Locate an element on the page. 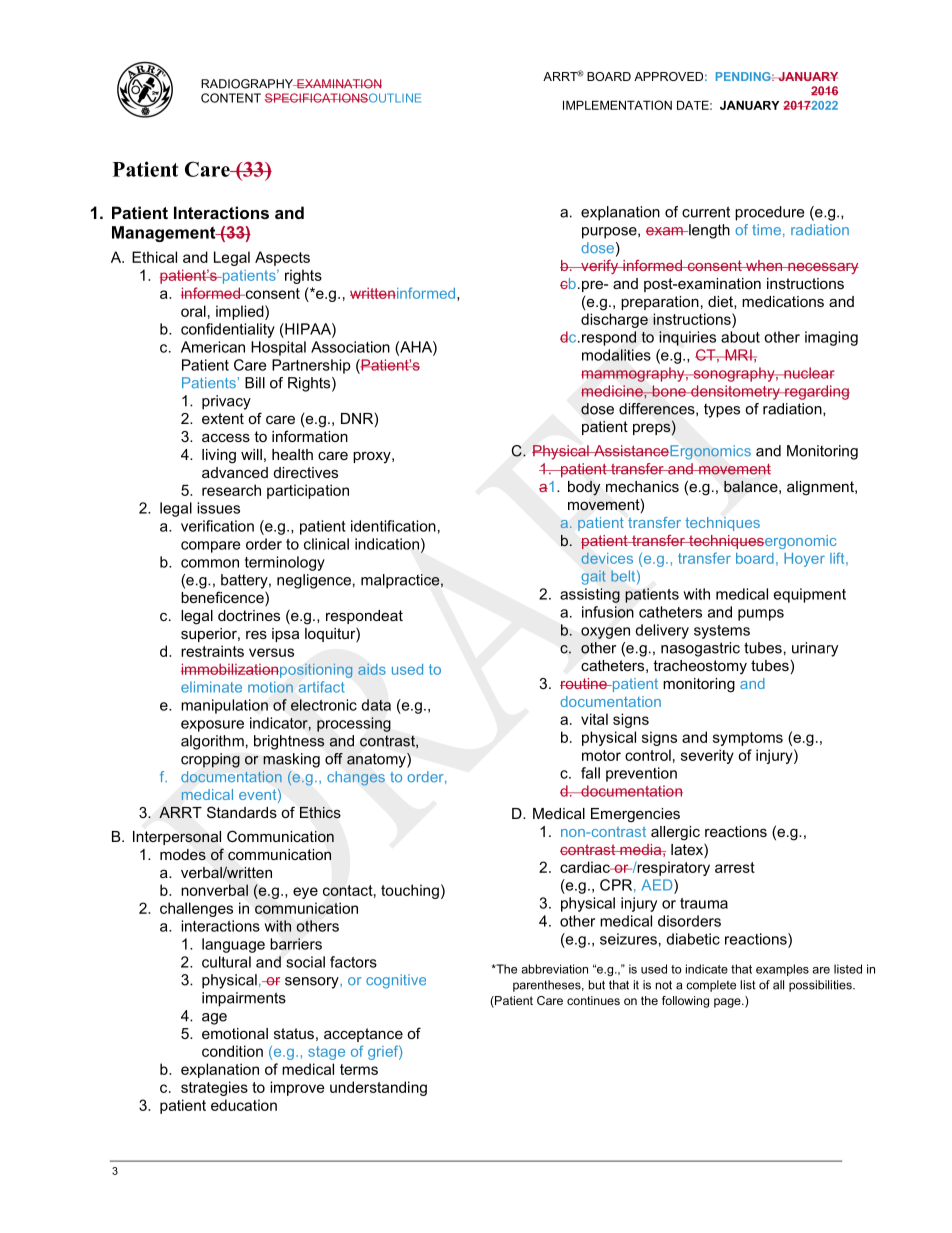 Image resolution: width=952 pixels, height=1233 pixels. CONTENT is located at coordinates (231, 98).
